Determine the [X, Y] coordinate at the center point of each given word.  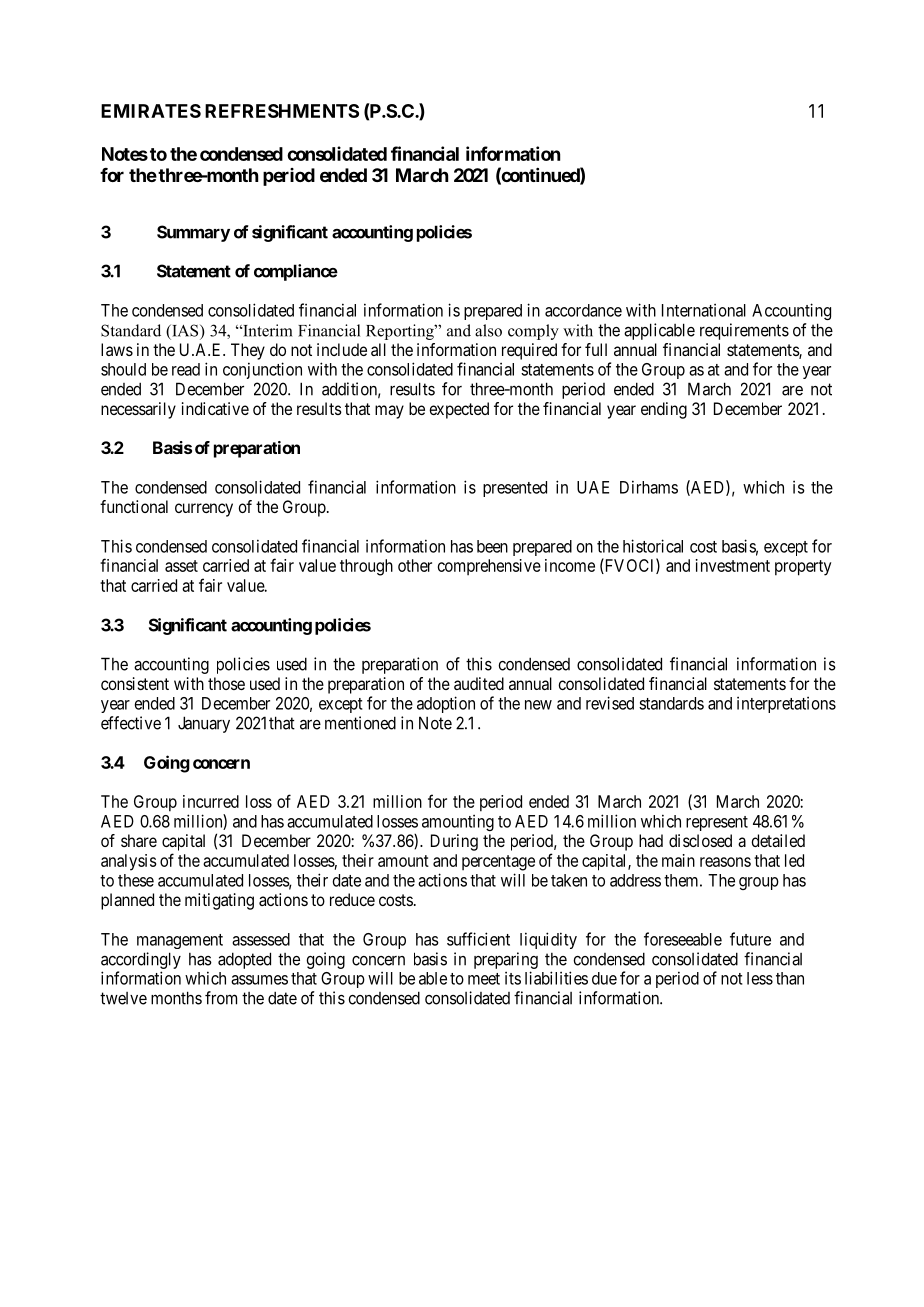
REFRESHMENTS [282, 111]
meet [484, 979]
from [221, 998]
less [760, 978]
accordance [583, 310]
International [704, 310]
